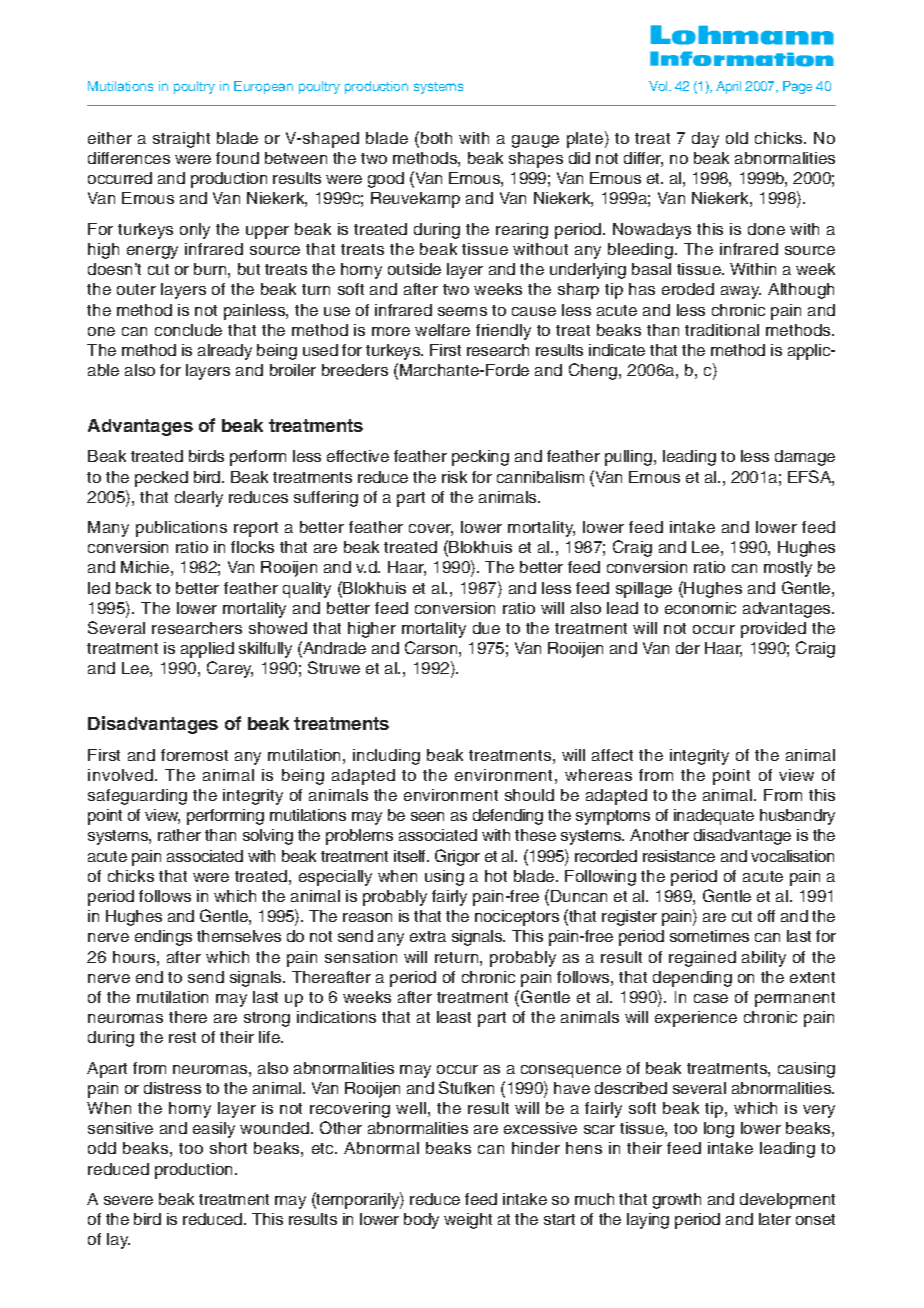 The image size is (924, 1308). Describe the element at coordinates (207, 650) in the screenshot. I see `applied` at that location.
